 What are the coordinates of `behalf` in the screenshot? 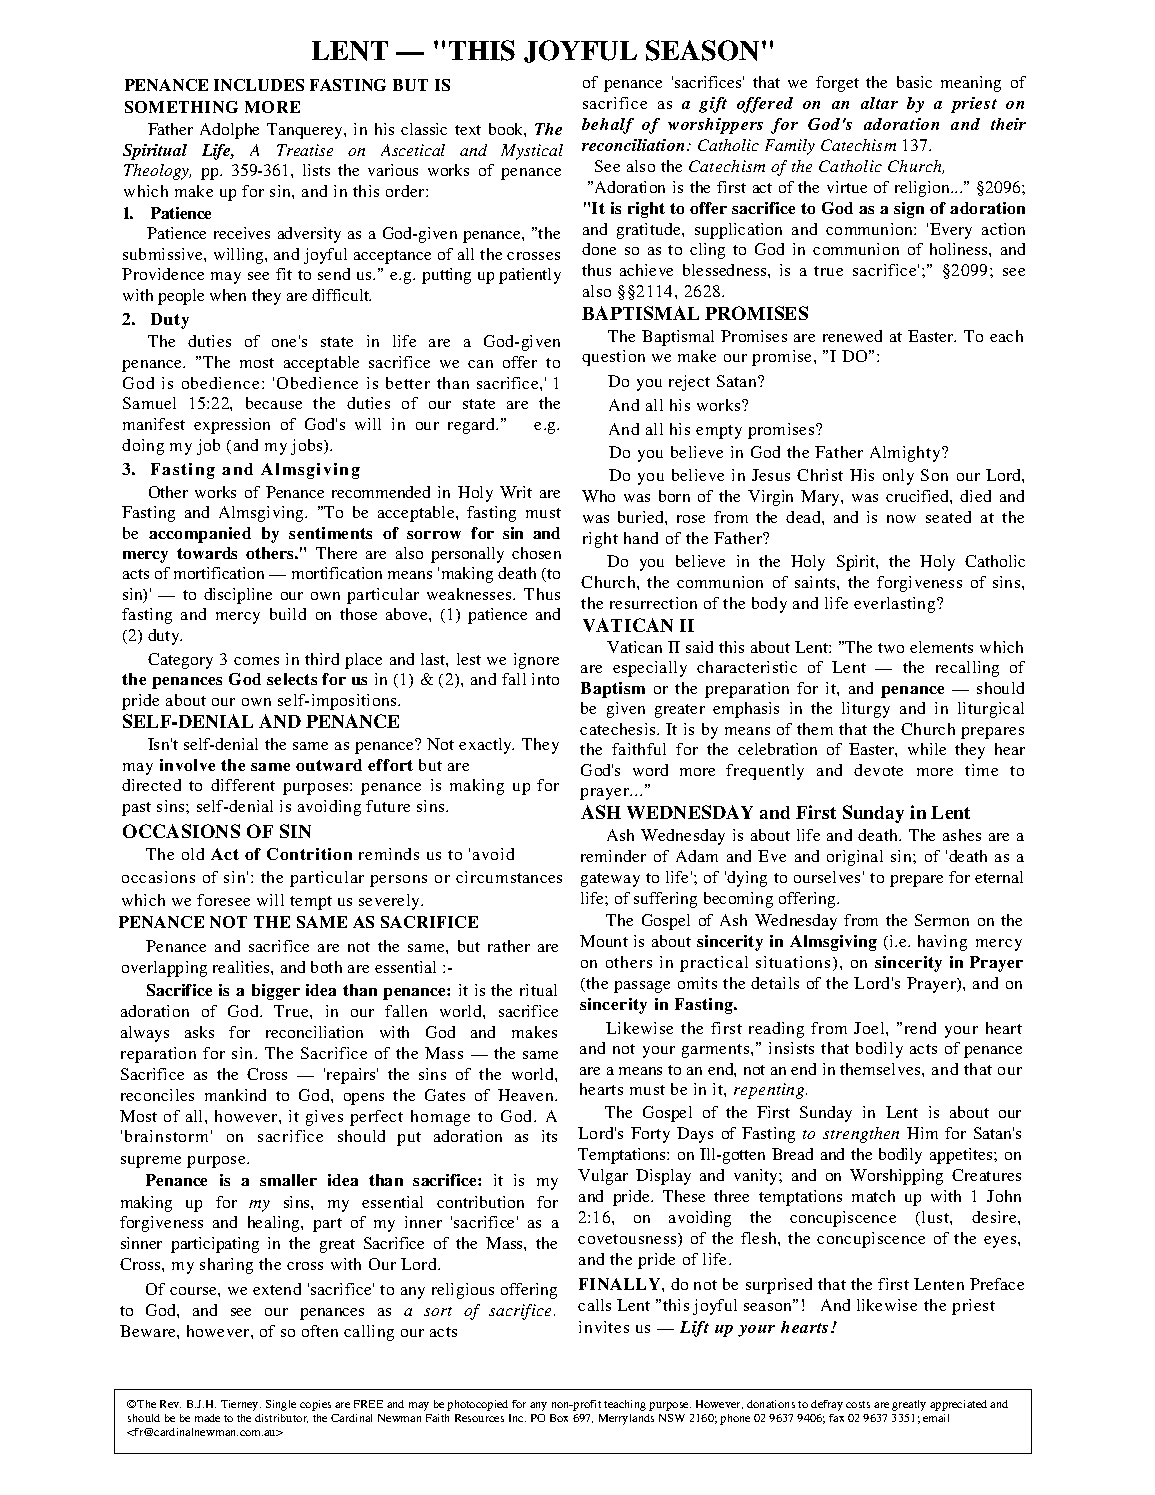 It's located at (608, 126).
